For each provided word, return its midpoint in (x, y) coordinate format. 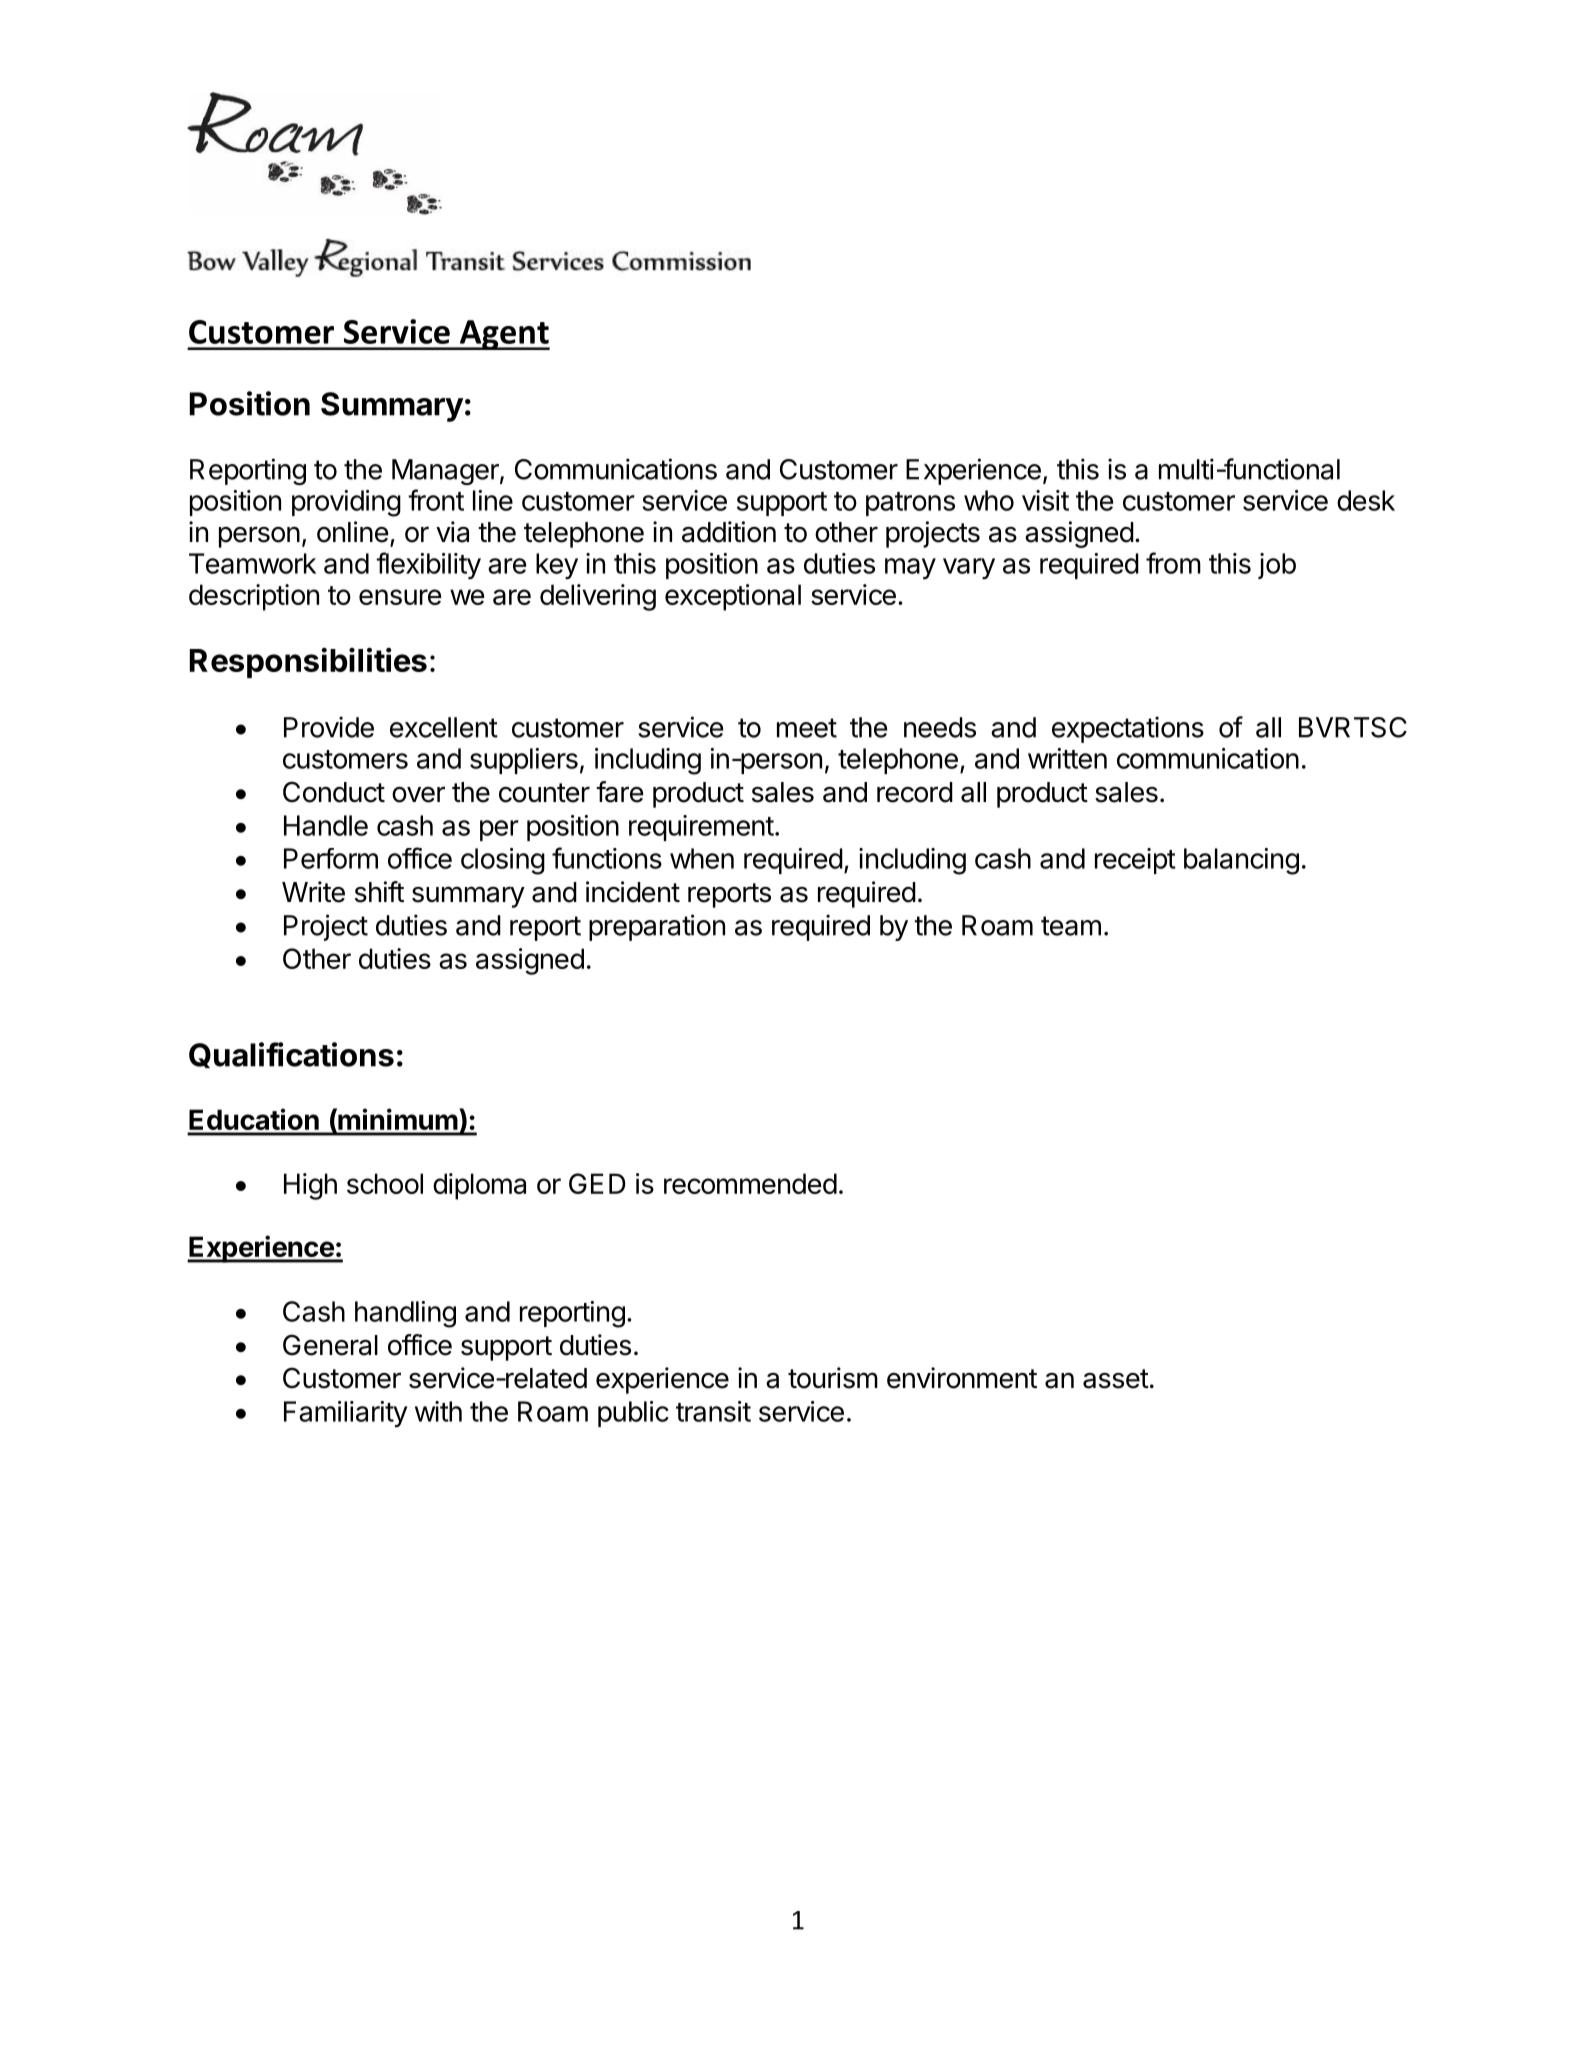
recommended (750, 1183)
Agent (503, 335)
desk (1366, 500)
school (385, 1183)
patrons (910, 504)
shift (379, 892)
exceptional (733, 597)
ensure (400, 597)
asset (1116, 1379)
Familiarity (346, 1414)
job (1277, 566)
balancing (1241, 861)
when (702, 858)
